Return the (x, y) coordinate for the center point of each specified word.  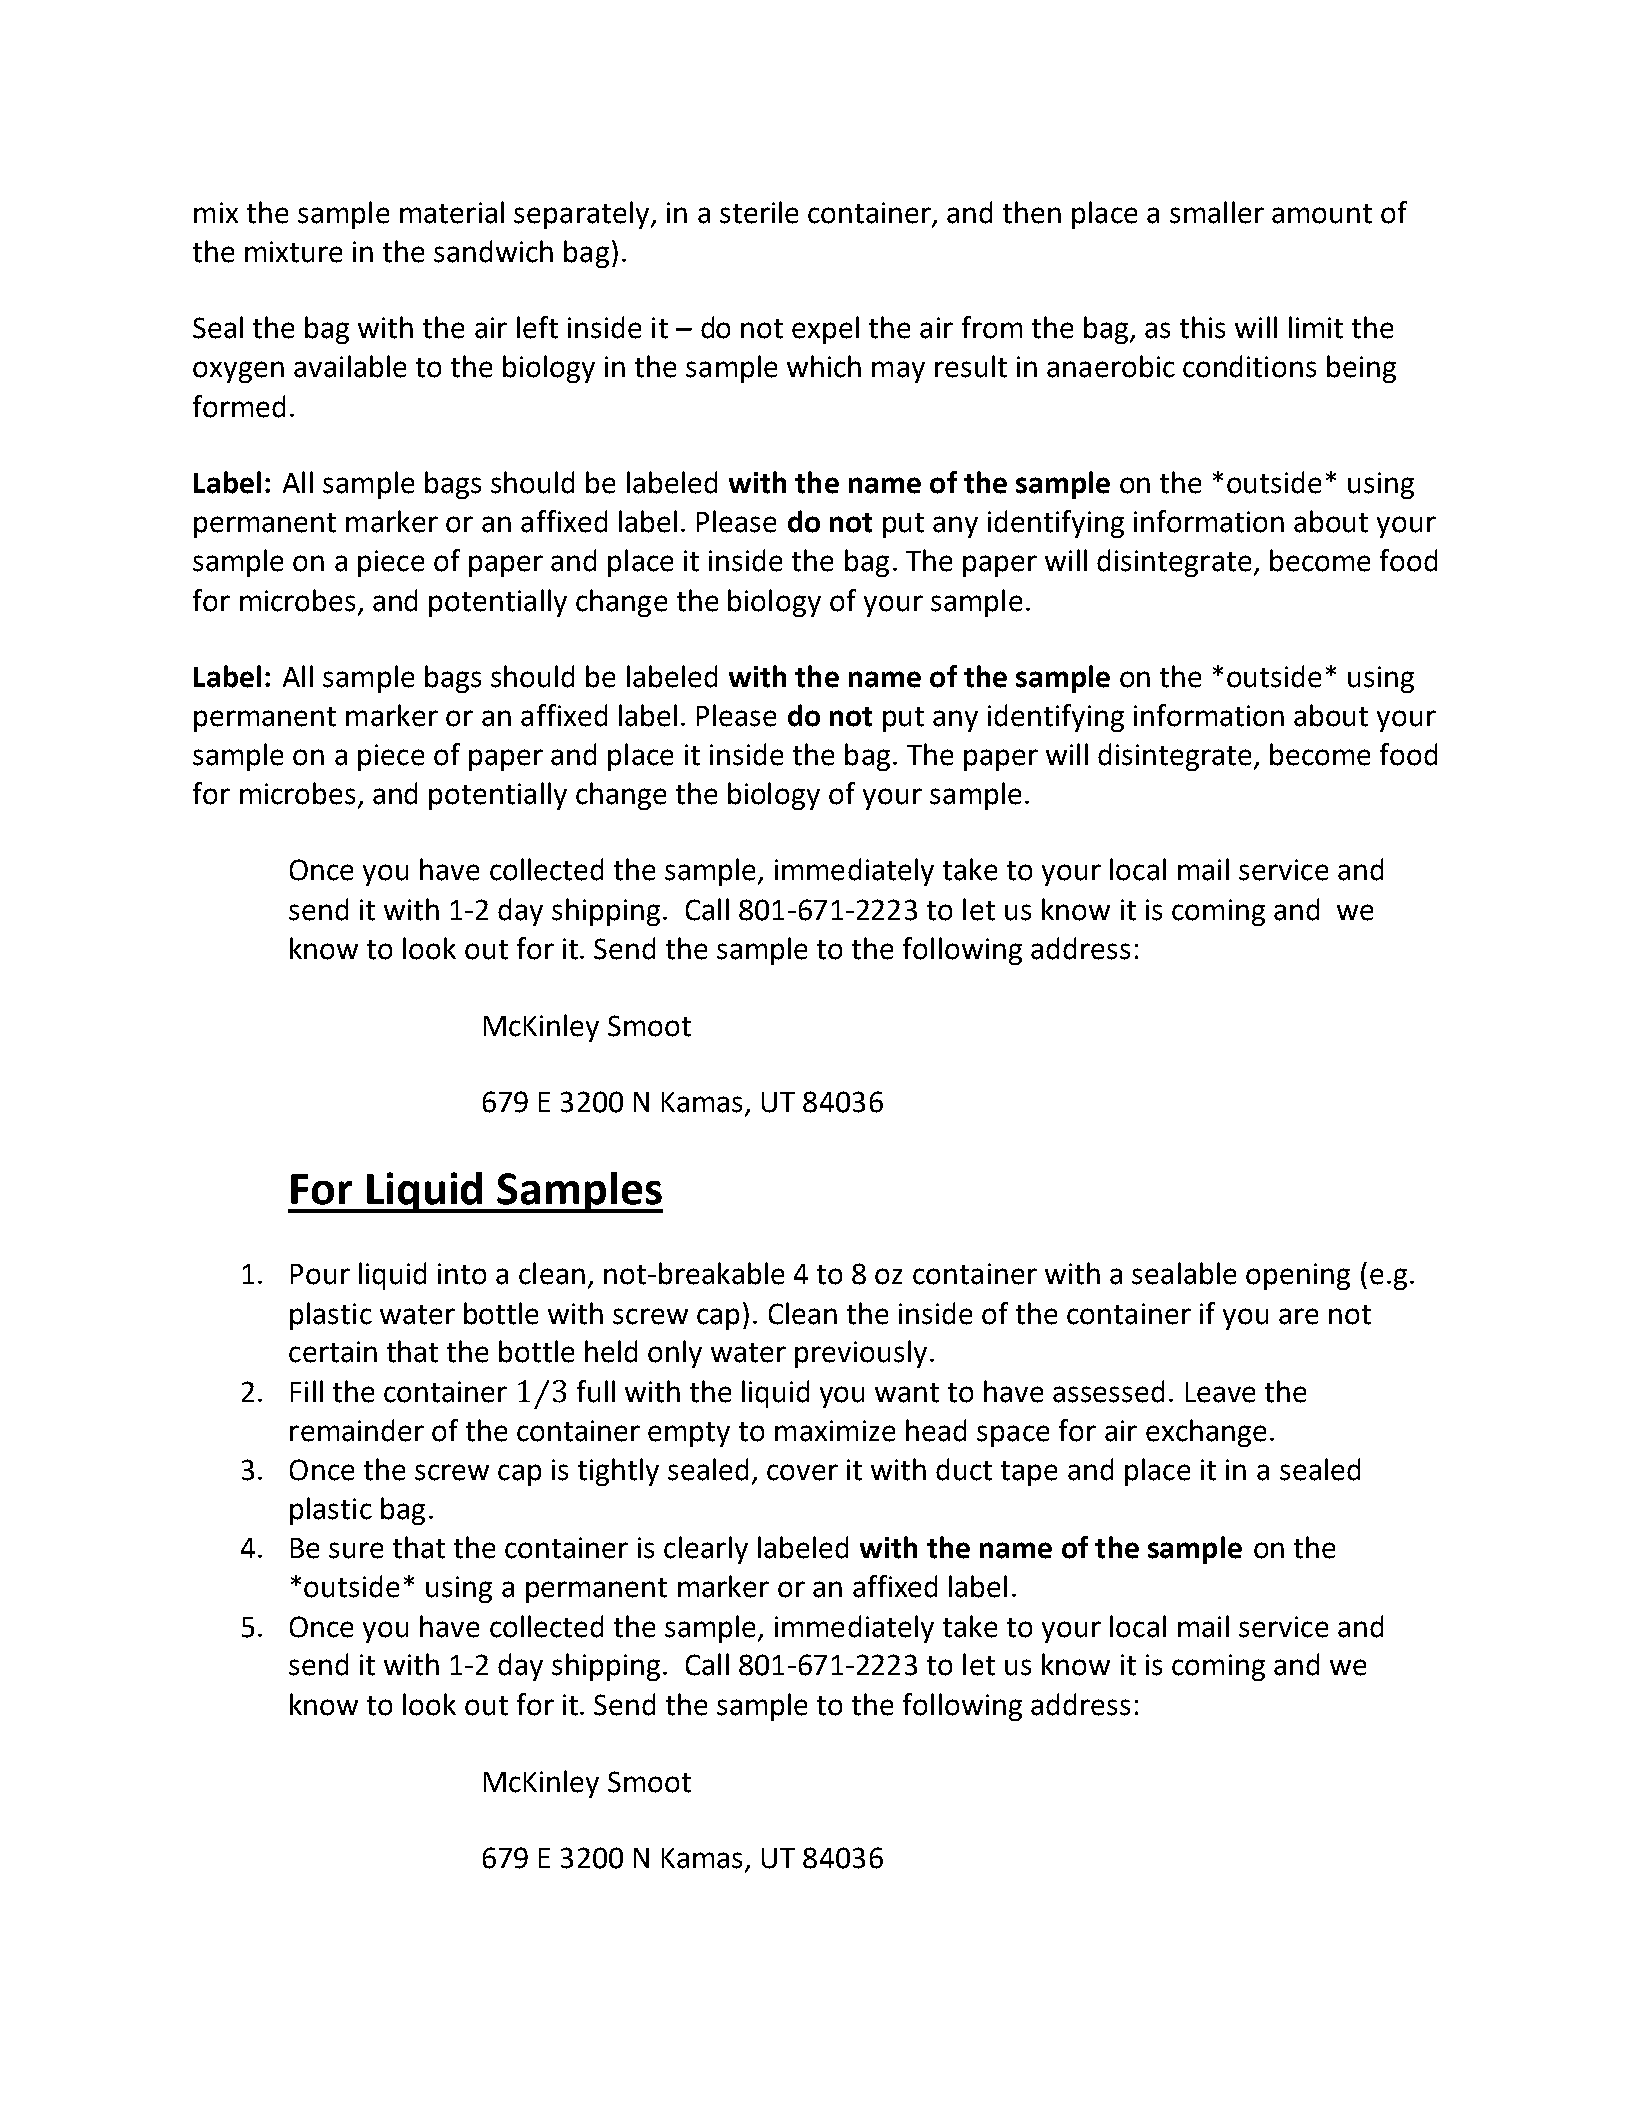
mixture (293, 252)
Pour (320, 1274)
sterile (759, 212)
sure (356, 1550)
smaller (1217, 212)
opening (1298, 1276)
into (462, 1274)
